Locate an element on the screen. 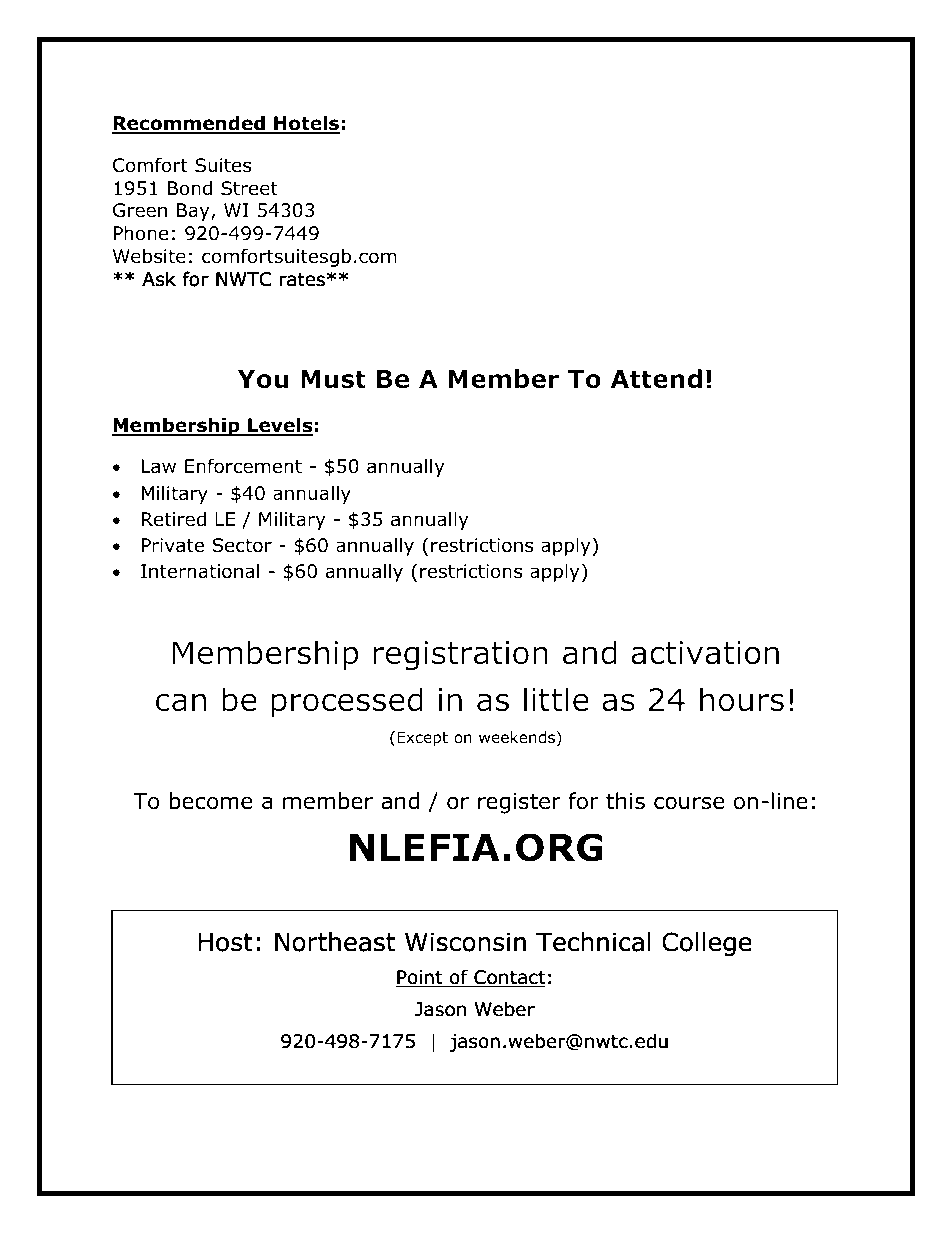  You is located at coordinates (263, 379).
